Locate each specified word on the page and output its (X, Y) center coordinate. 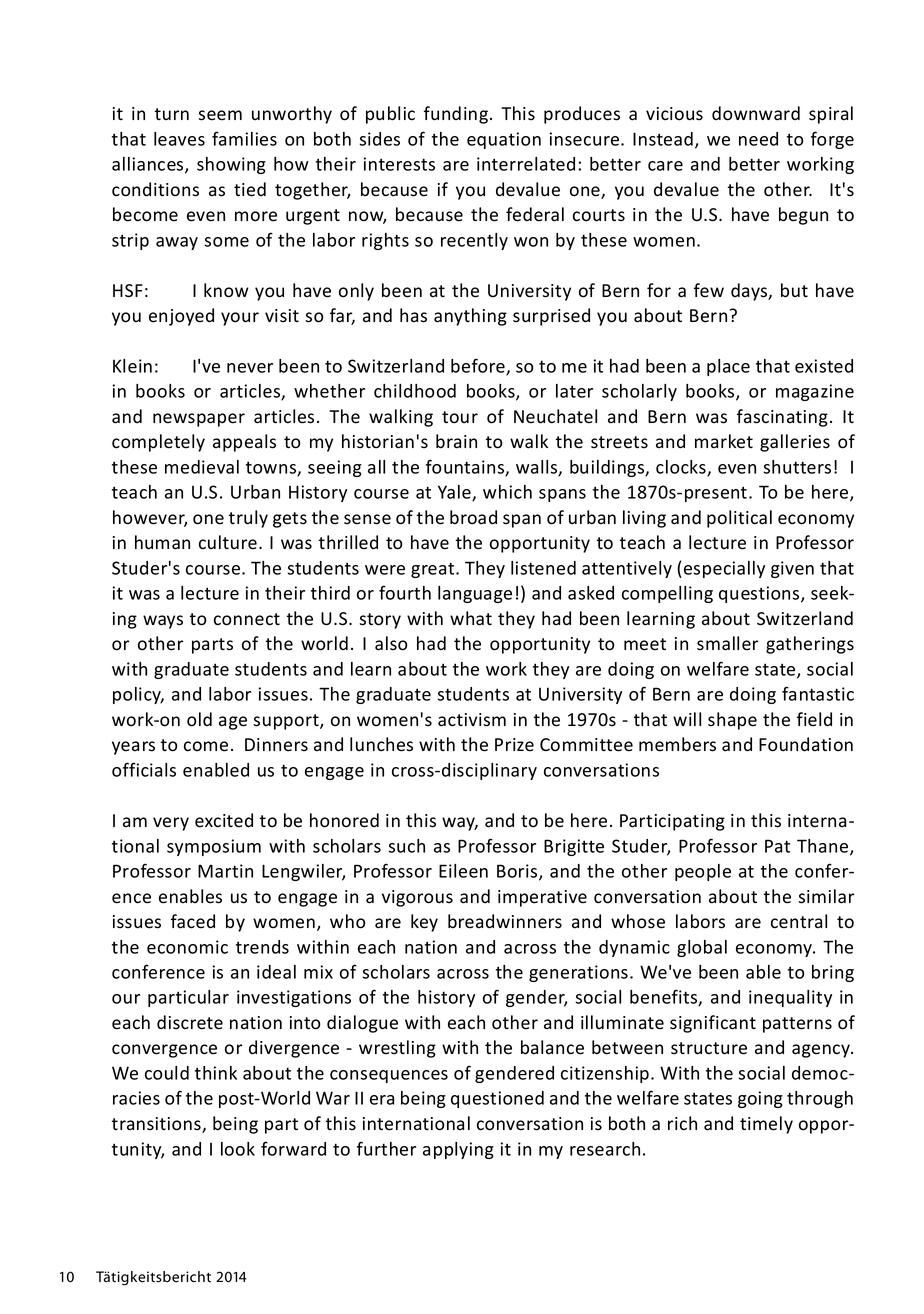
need (758, 139)
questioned (497, 1099)
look (238, 1149)
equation (504, 140)
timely (766, 1125)
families (244, 138)
